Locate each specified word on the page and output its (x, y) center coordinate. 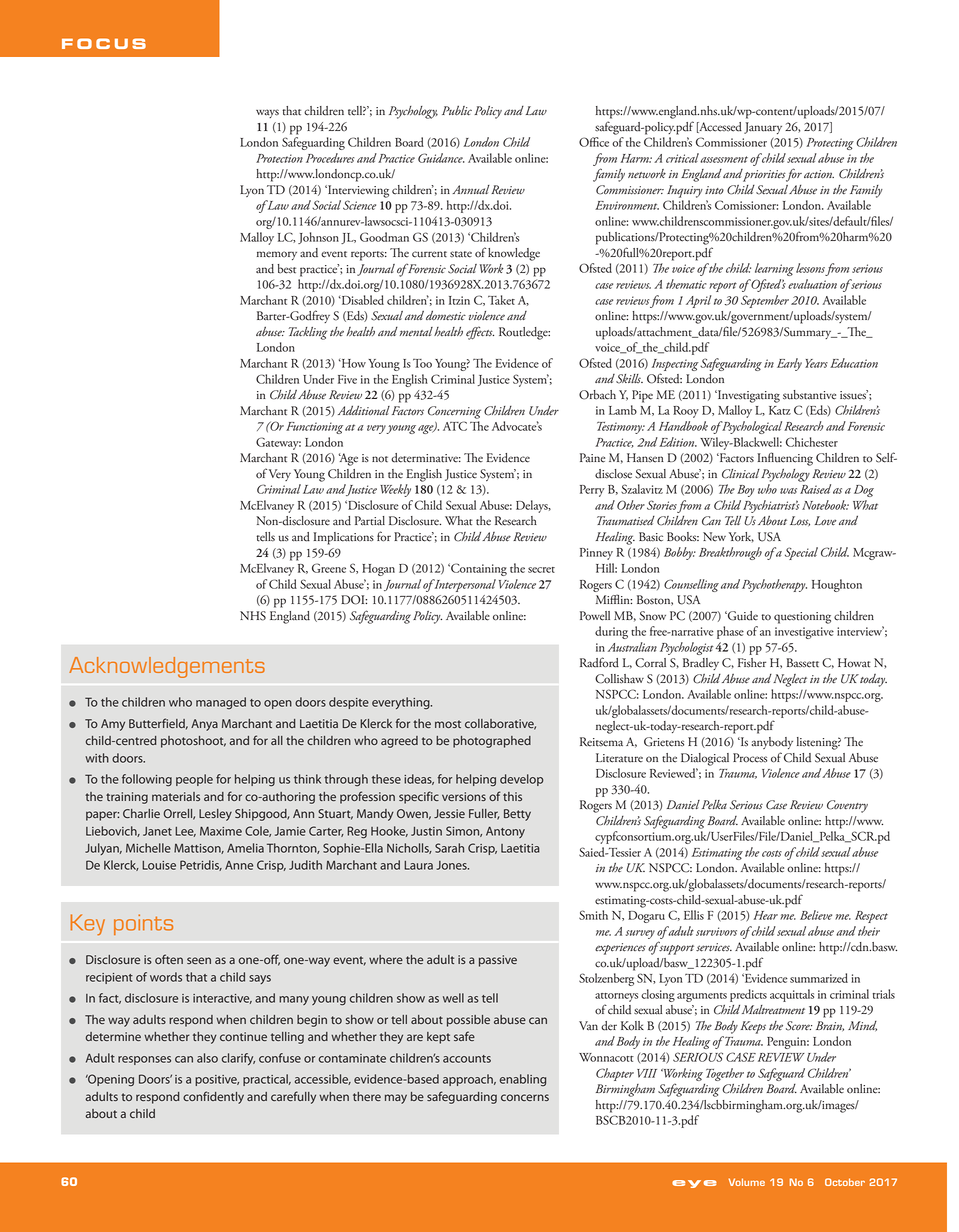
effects (480, 333)
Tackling (308, 333)
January (763, 128)
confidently (213, 1097)
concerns (525, 1097)
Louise (159, 865)
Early (789, 364)
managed (221, 703)
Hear (766, 915)
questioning (802, 618)
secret (541, 570)
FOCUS (104, 43)
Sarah (449, 848)
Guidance (441, 158)
